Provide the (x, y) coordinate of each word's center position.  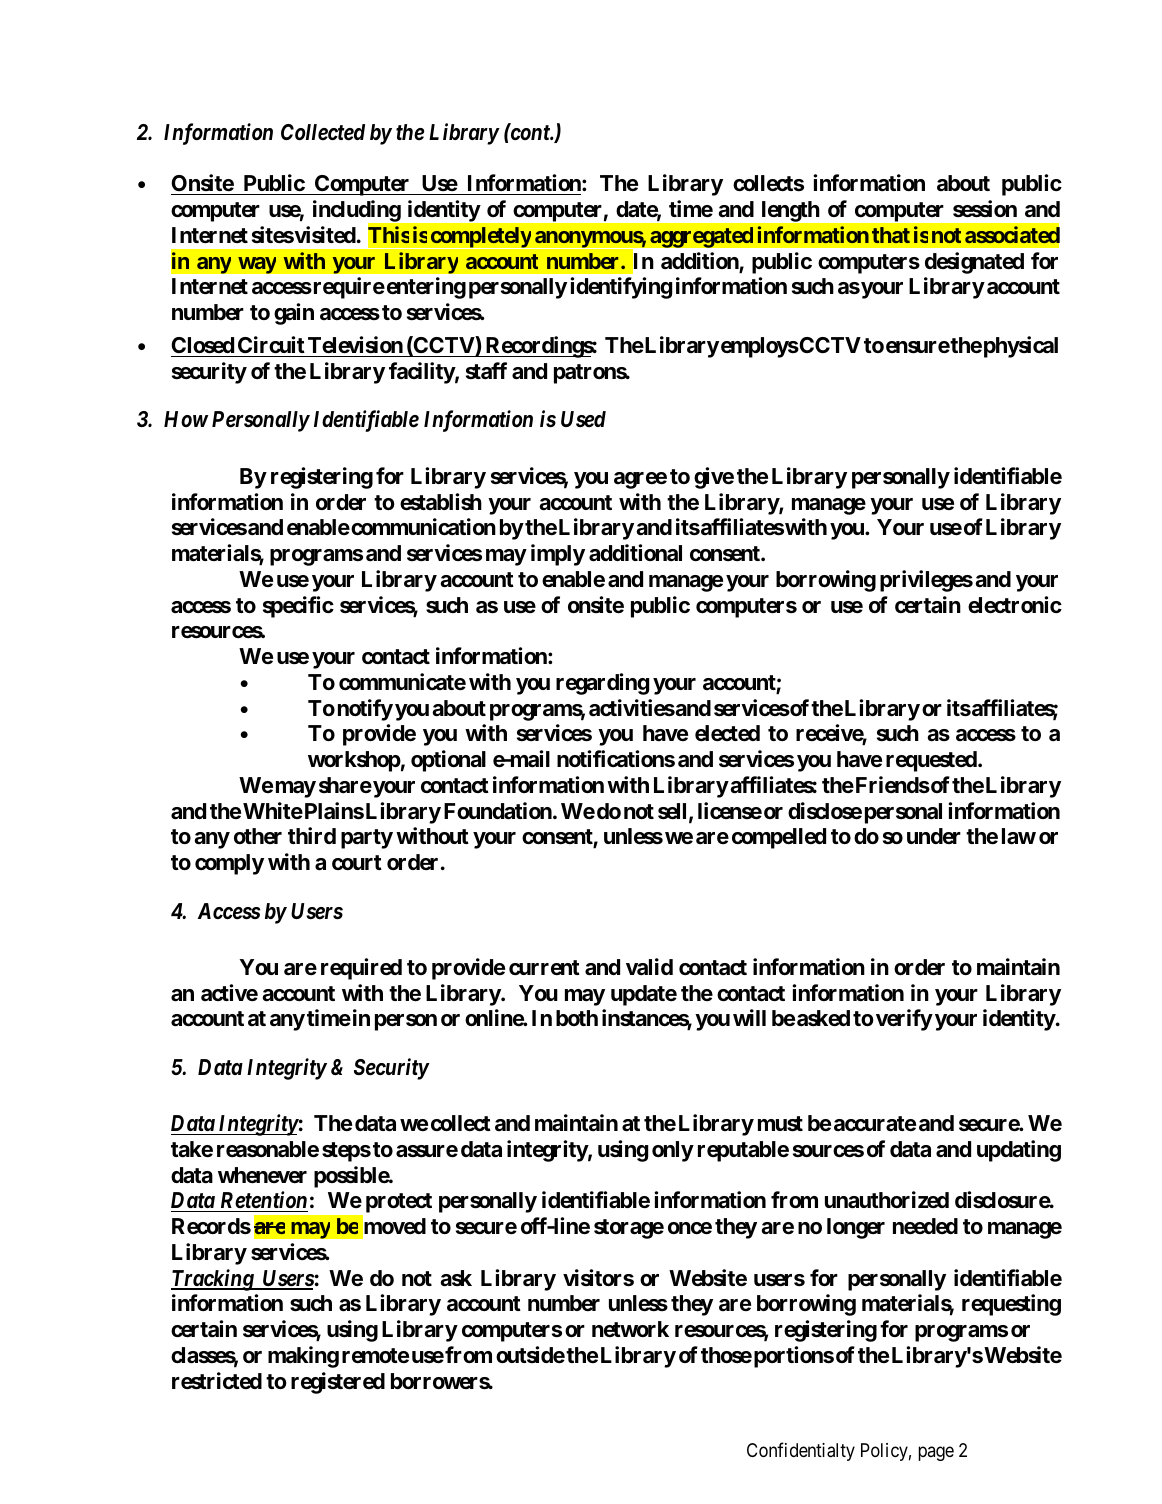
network (630, 1329)
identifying (621, 288)
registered (338, 1383)
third (312, 835)
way (257, 265)
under (934, 836)
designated (974, 263)
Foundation (499, 811)
